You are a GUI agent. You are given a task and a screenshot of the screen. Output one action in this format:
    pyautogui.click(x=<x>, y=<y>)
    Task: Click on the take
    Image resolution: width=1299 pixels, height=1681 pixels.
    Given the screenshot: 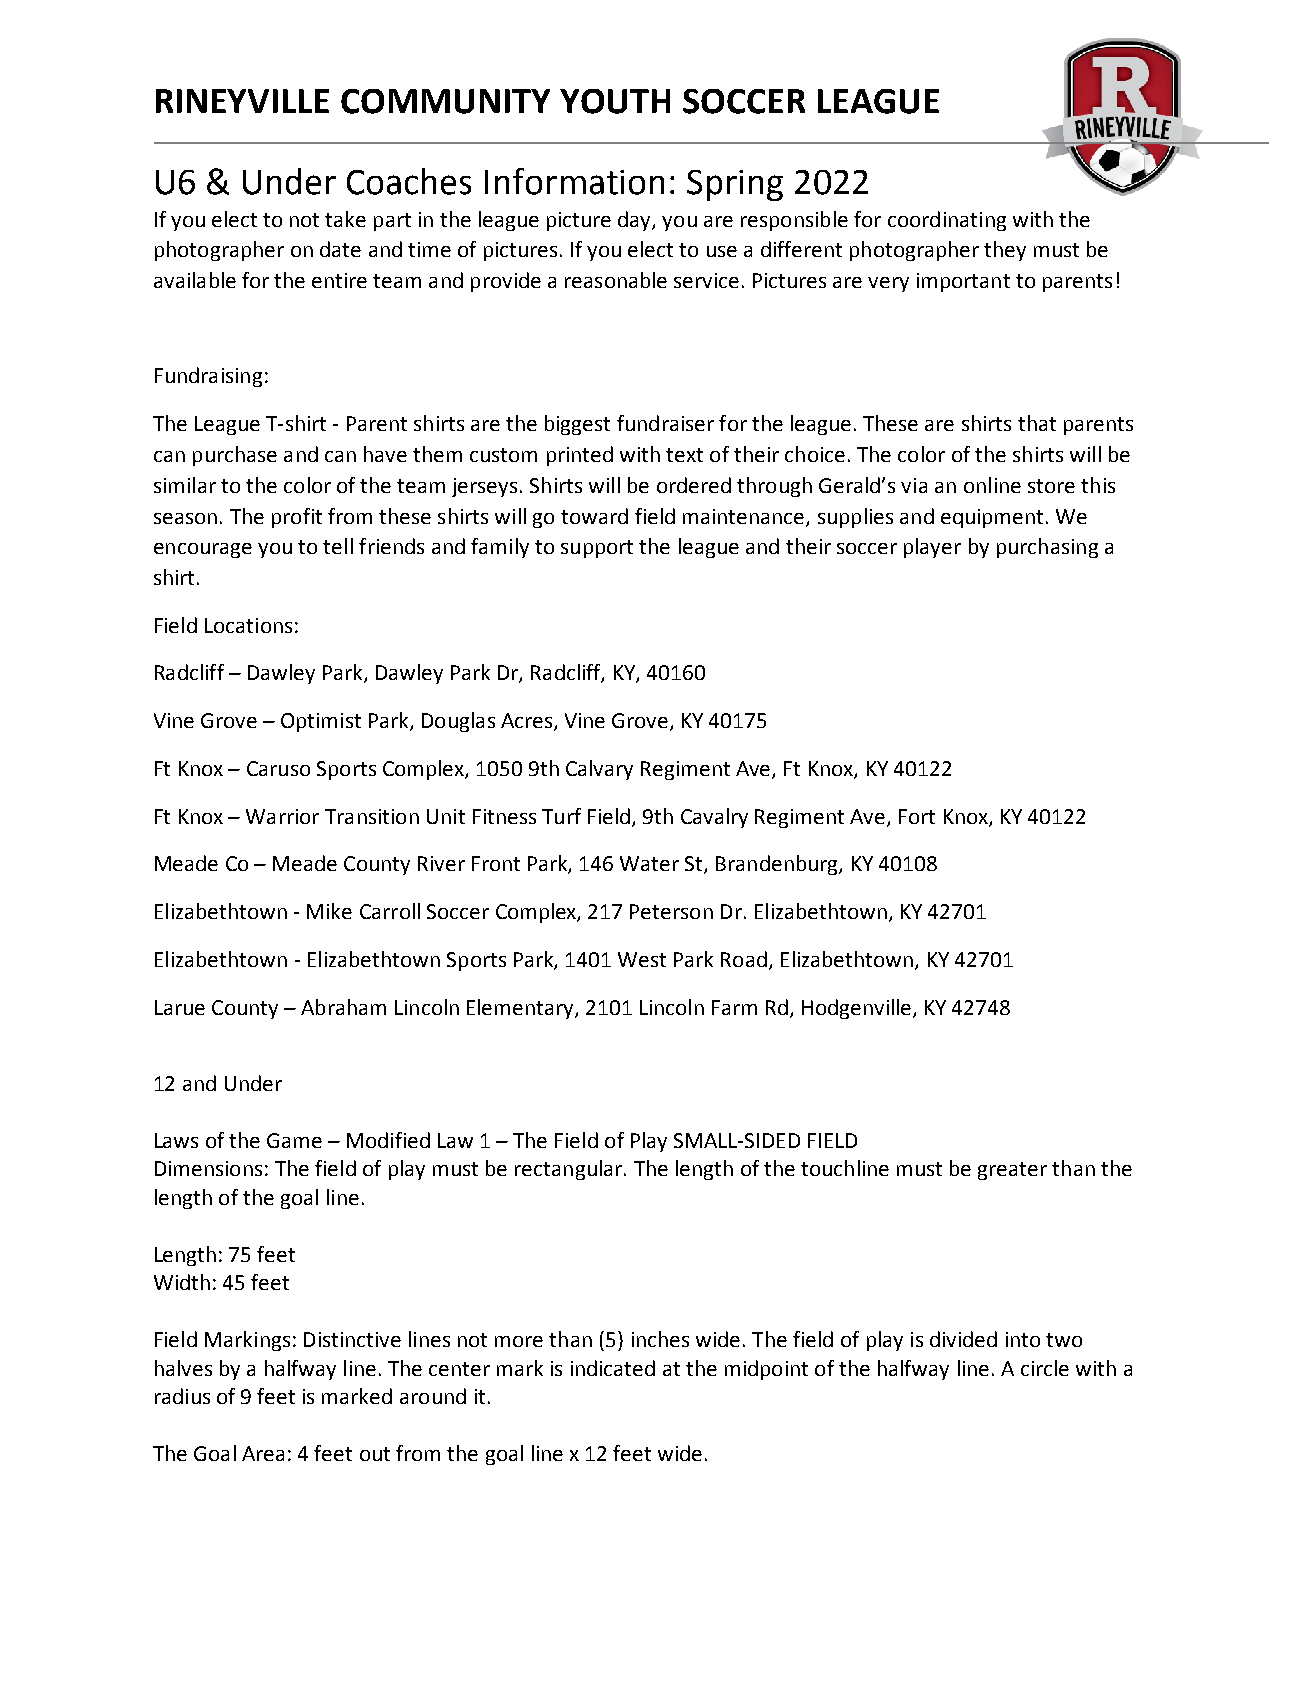 What is the action you would take?
    pyautogui.click(x=345, y=219)
